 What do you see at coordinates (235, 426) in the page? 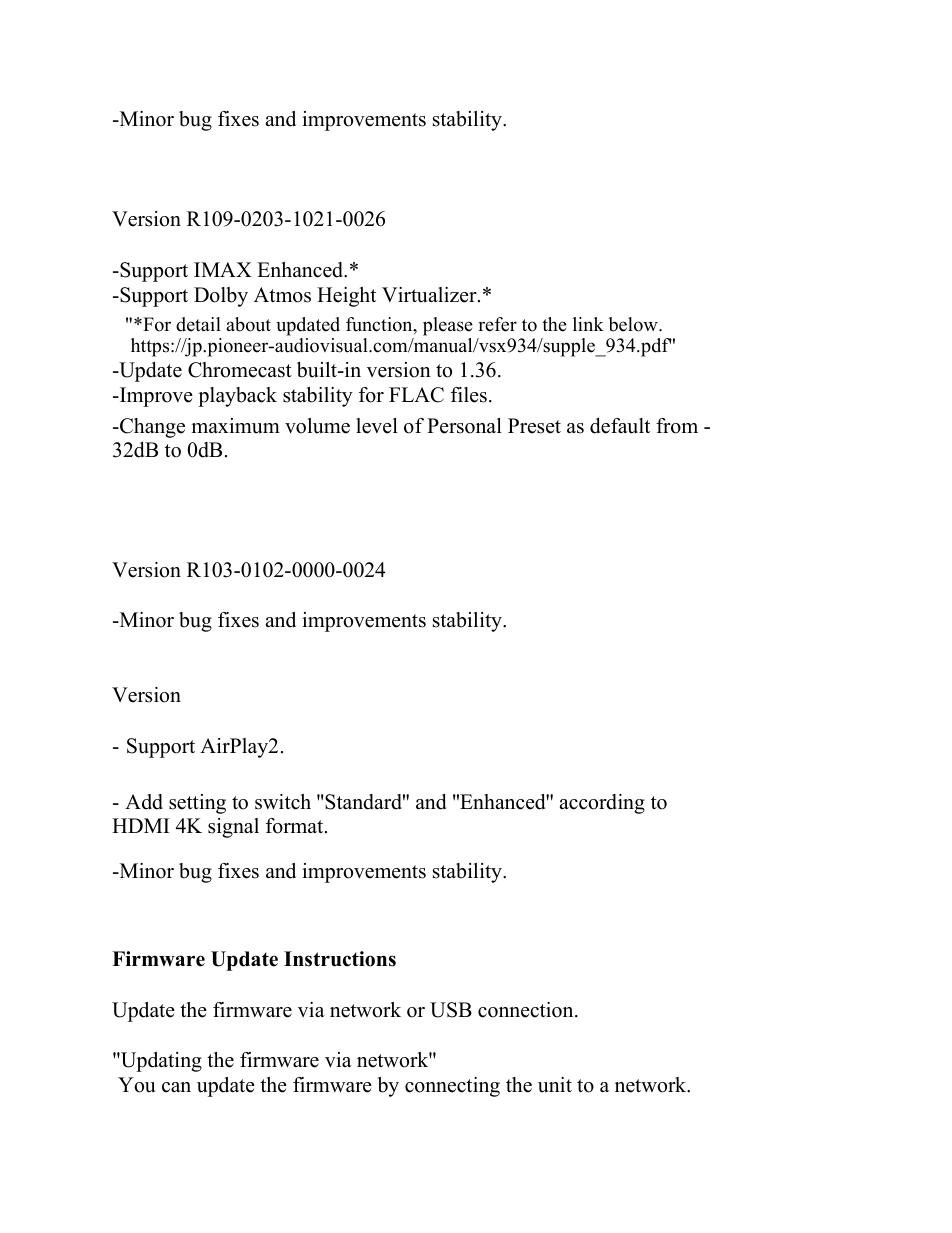
I see `maximum` at bounding box center [235, 426].
